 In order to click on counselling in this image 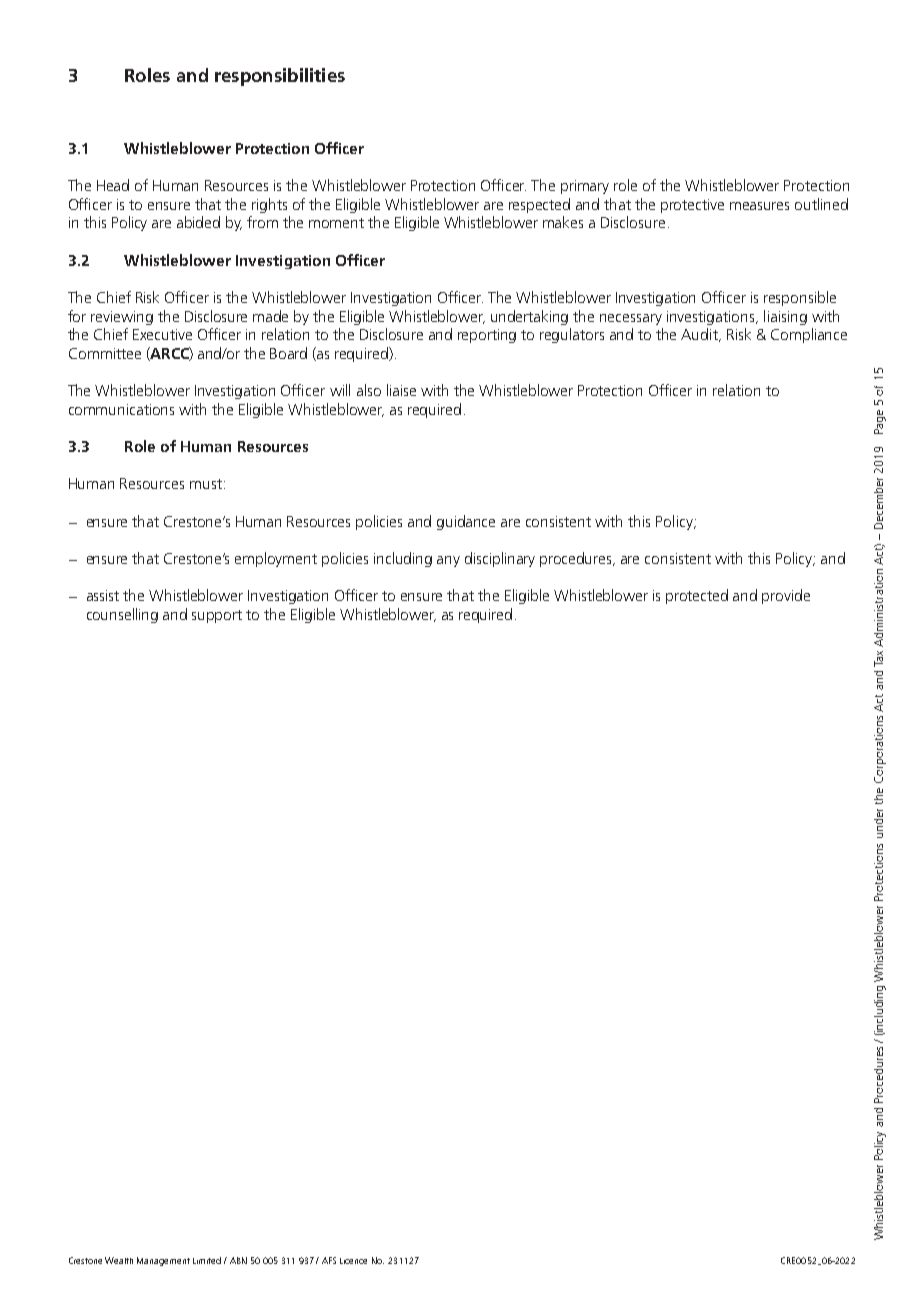, I will do `click(122, 615)`.
